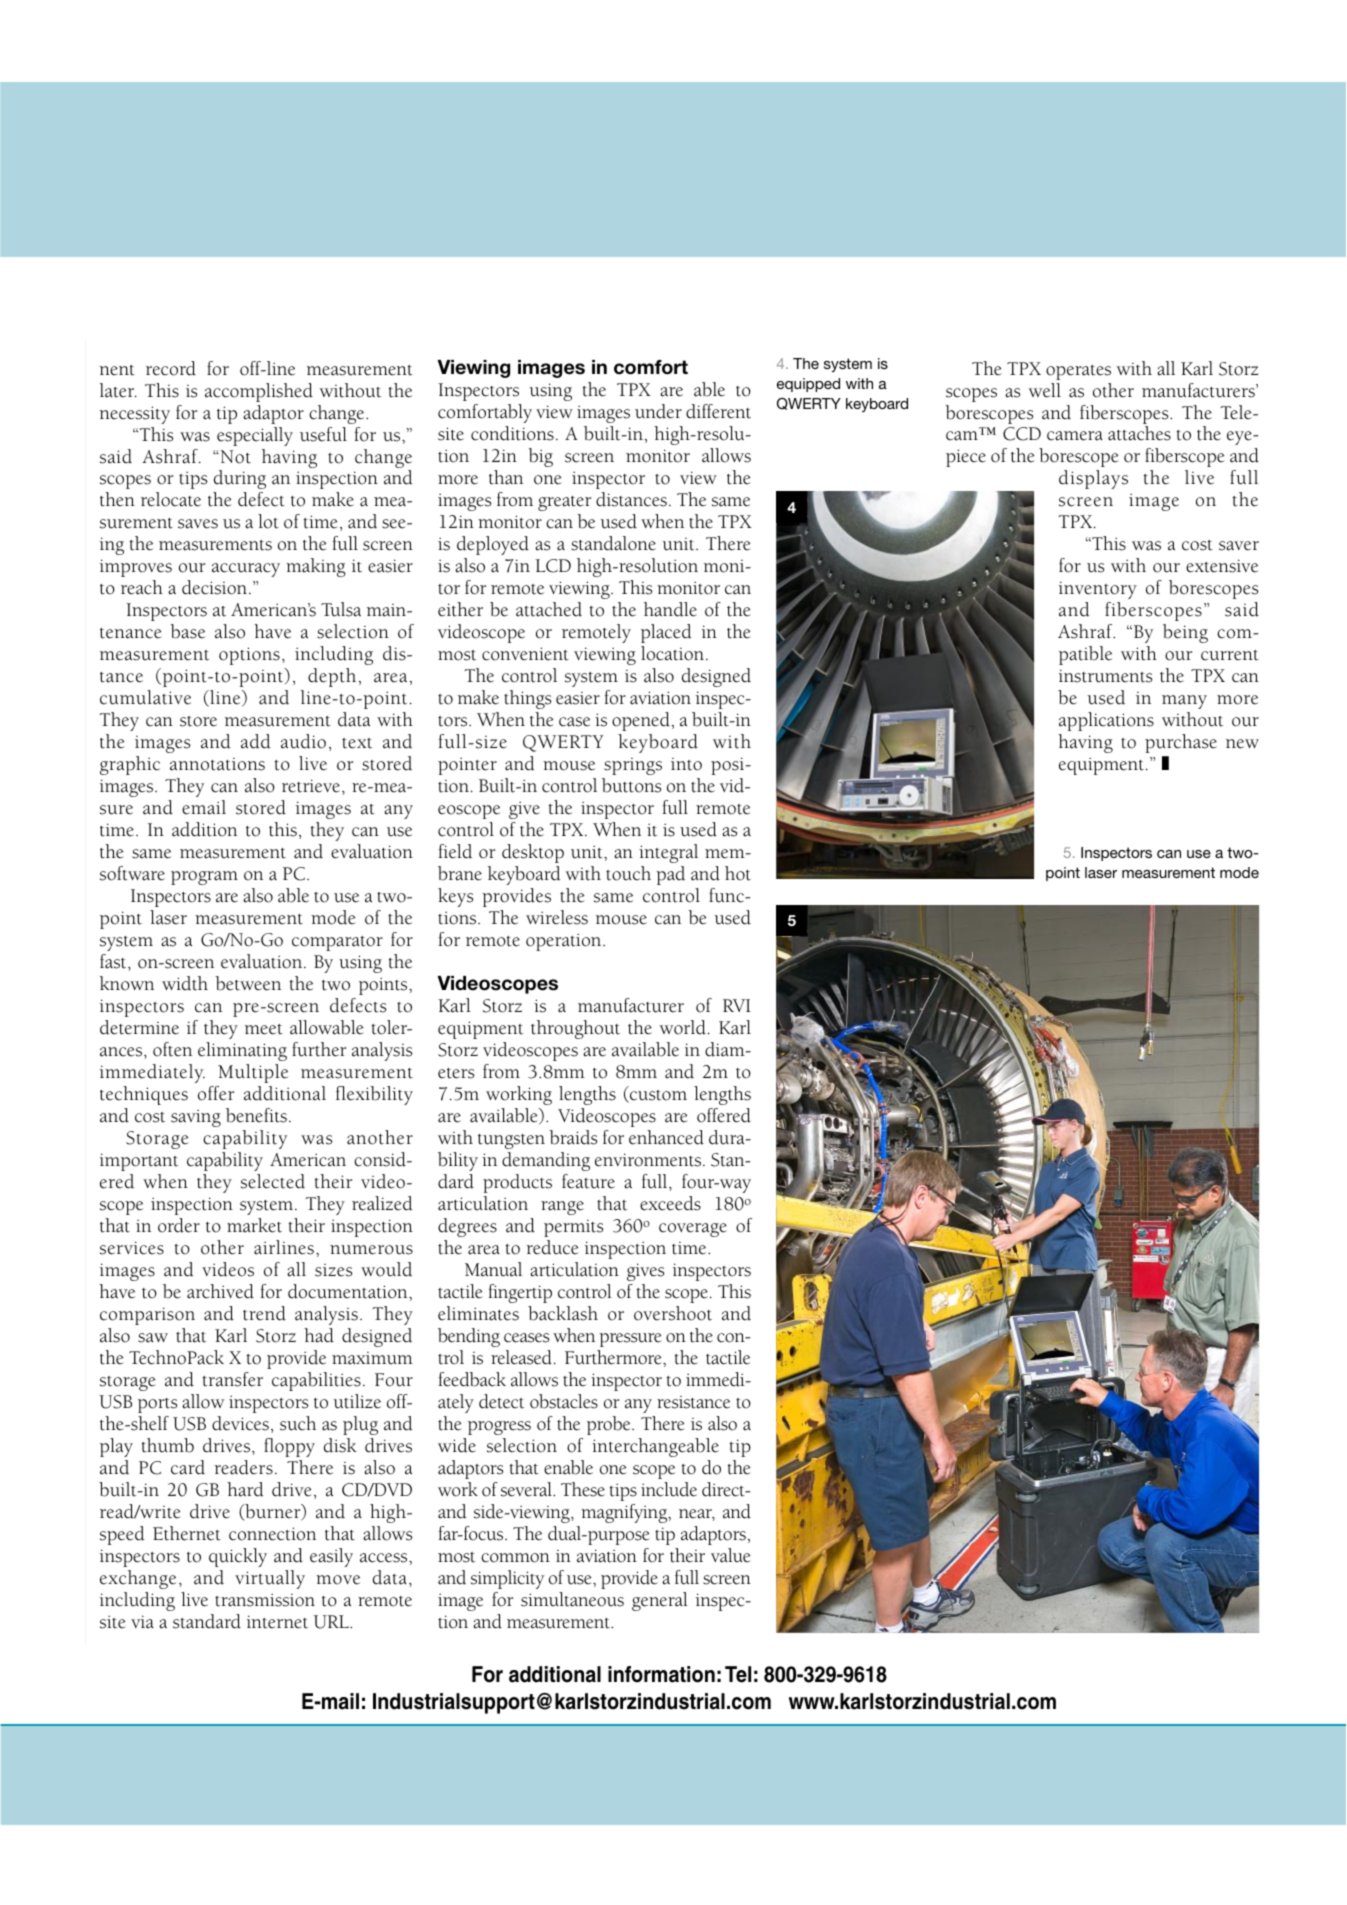 This image has width=1347, height=1905. I want to click on value, so click(731, 1555).
